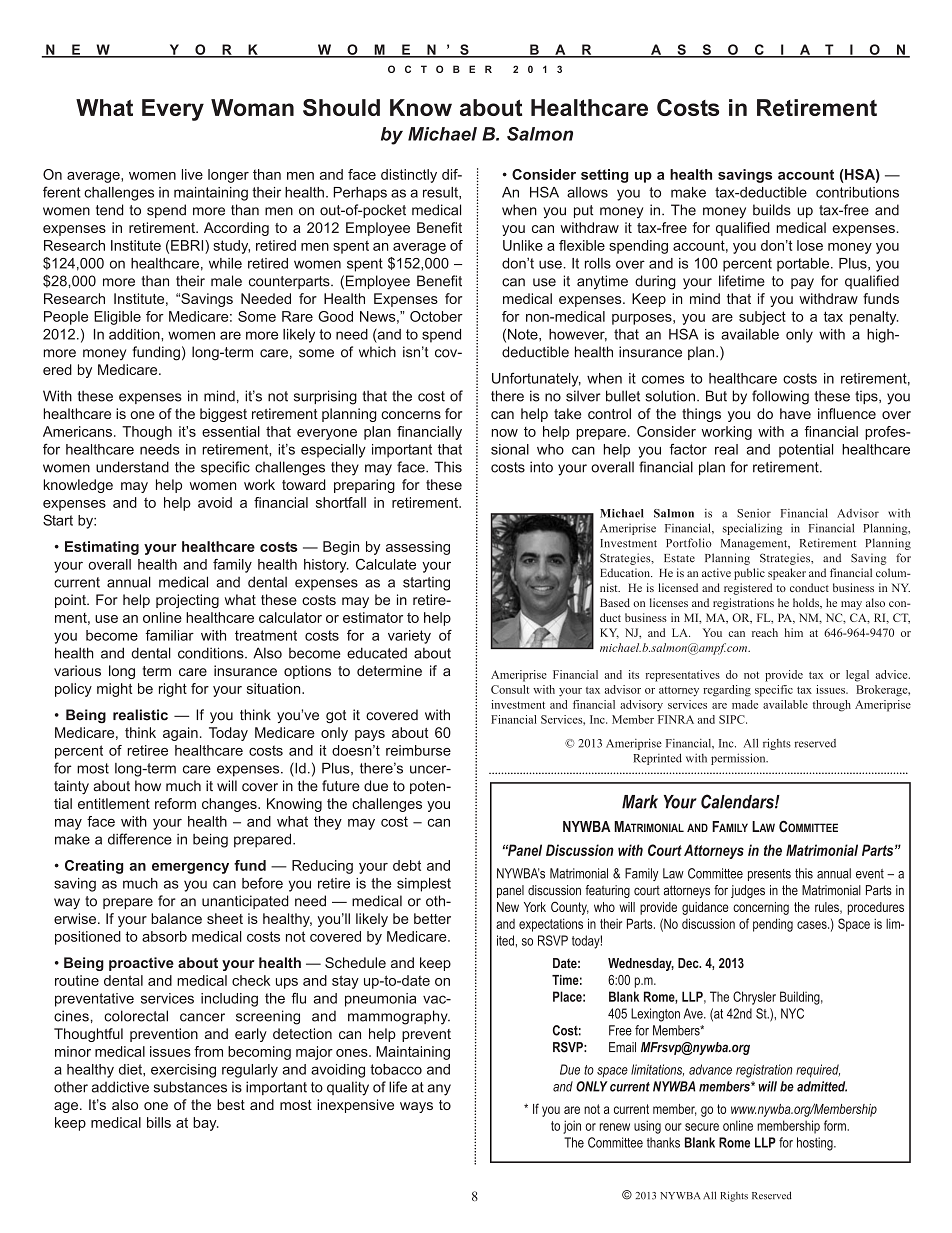 Image resolution: width=952 pixels, height=1233 pixels. What do you see at coordinates (409, 637) in the screenshot?
I see `variety` at bounding box center [409, 637].
